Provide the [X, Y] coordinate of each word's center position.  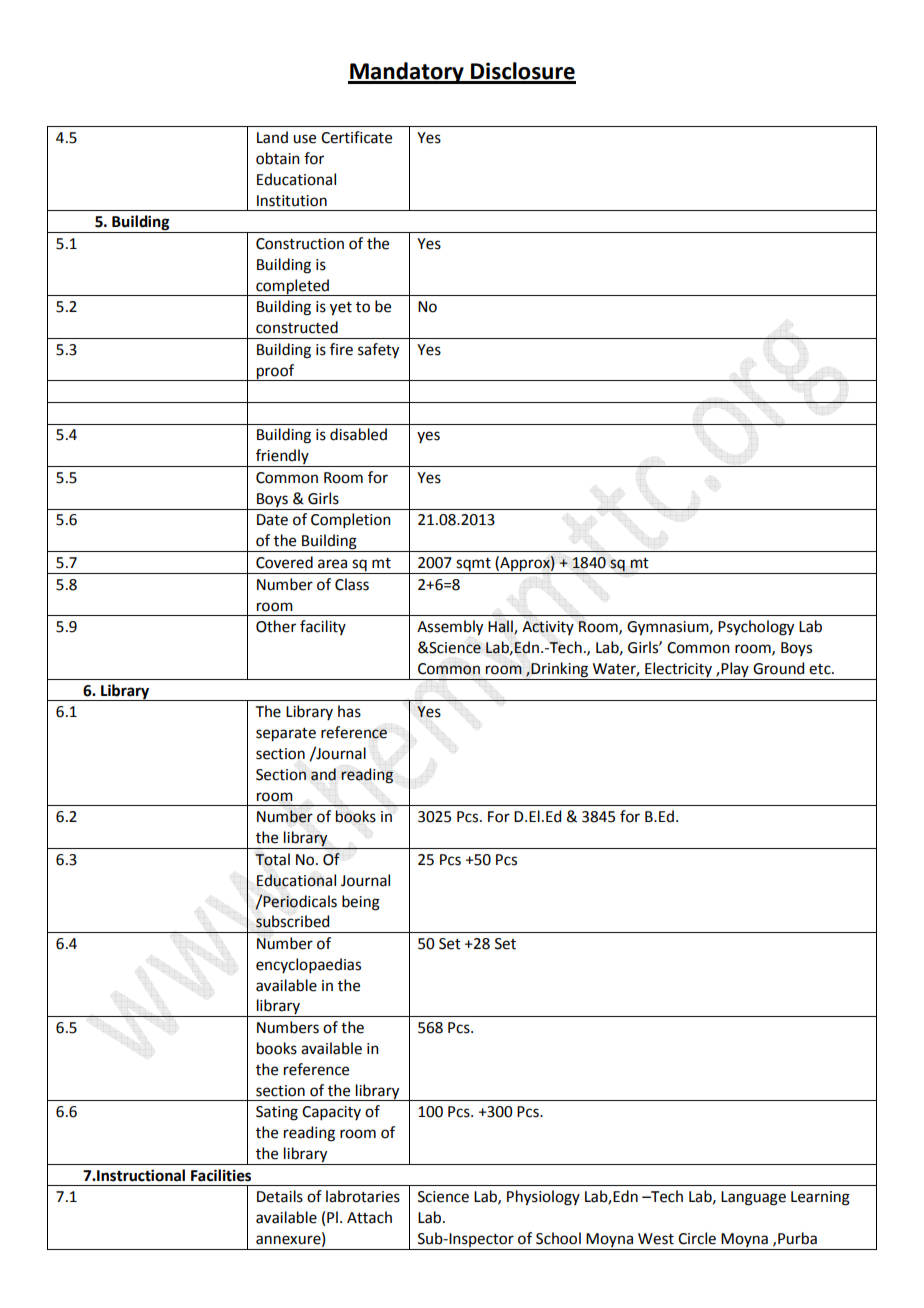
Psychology [756, 628]
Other [276, 626]
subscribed [292, 921]
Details [280, 1196]
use [304, 139]
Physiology [543, 1198]
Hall [501, 627]
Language [753, 1198]
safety [378, 351]
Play [735, 669]
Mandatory [407, 73]
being [361, 903]
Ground [778, 668]
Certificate [356, 137]
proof [275, 372]
